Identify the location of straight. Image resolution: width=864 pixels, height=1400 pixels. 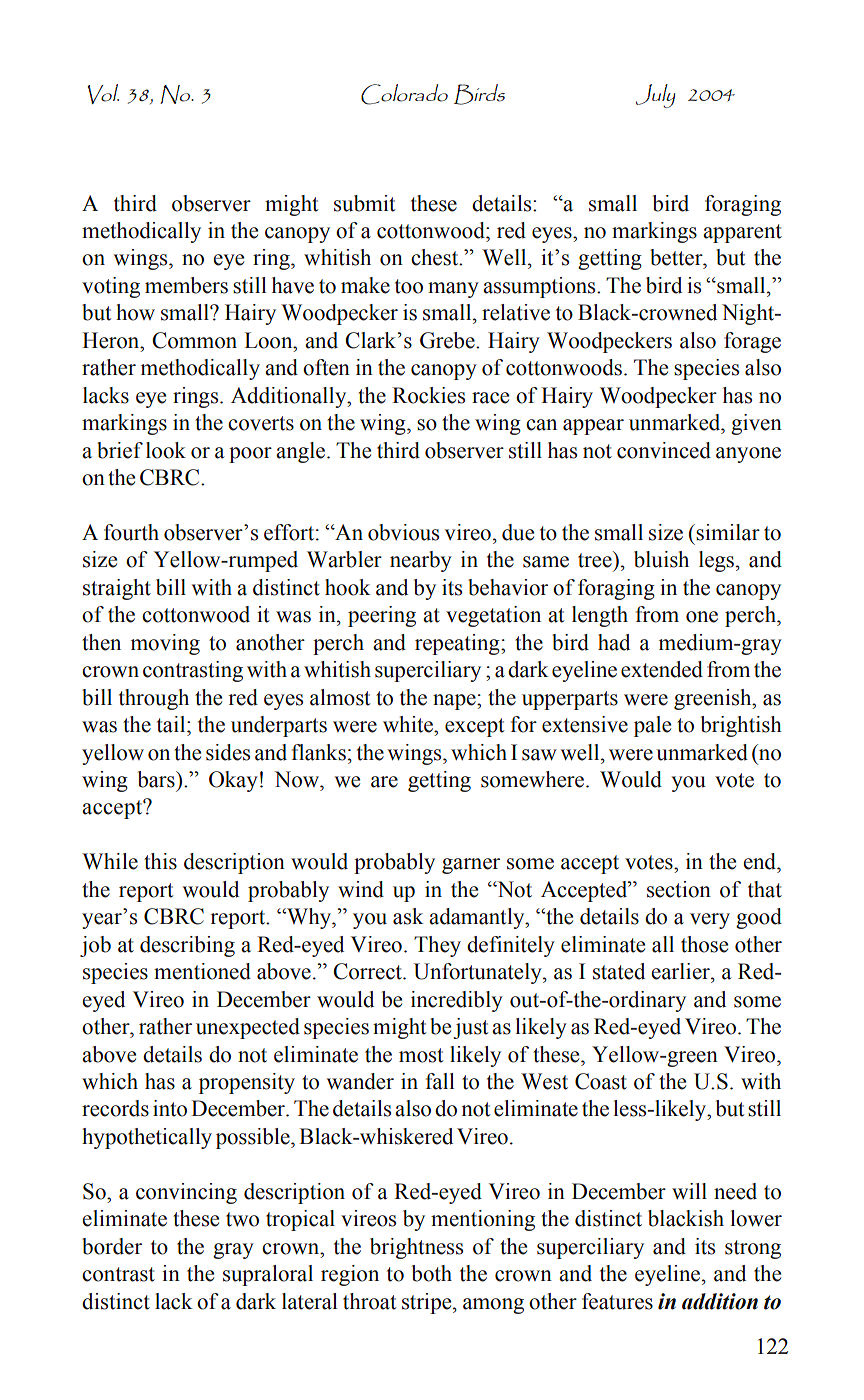
(117, 589).
